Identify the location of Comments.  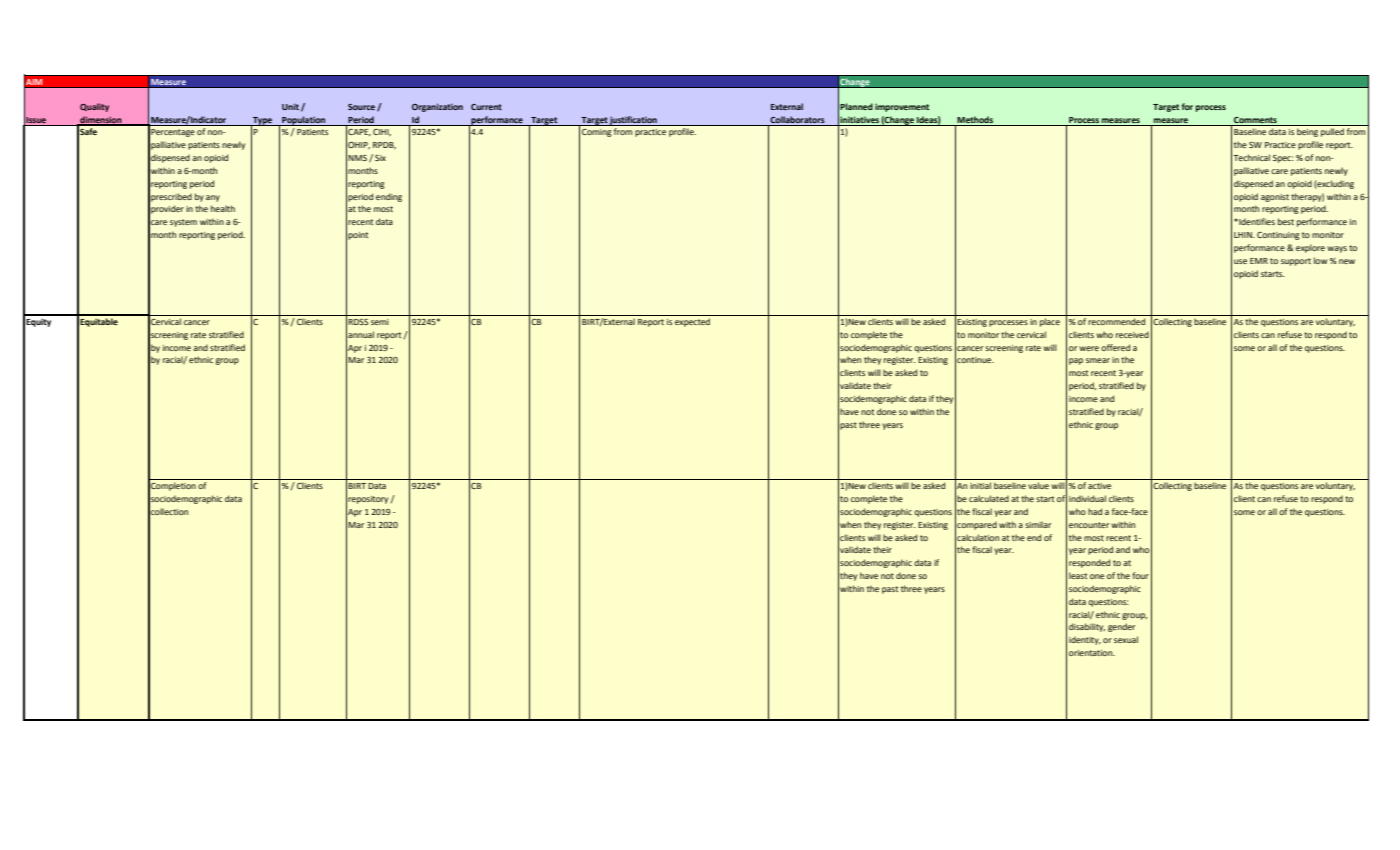
(1255, 120).
